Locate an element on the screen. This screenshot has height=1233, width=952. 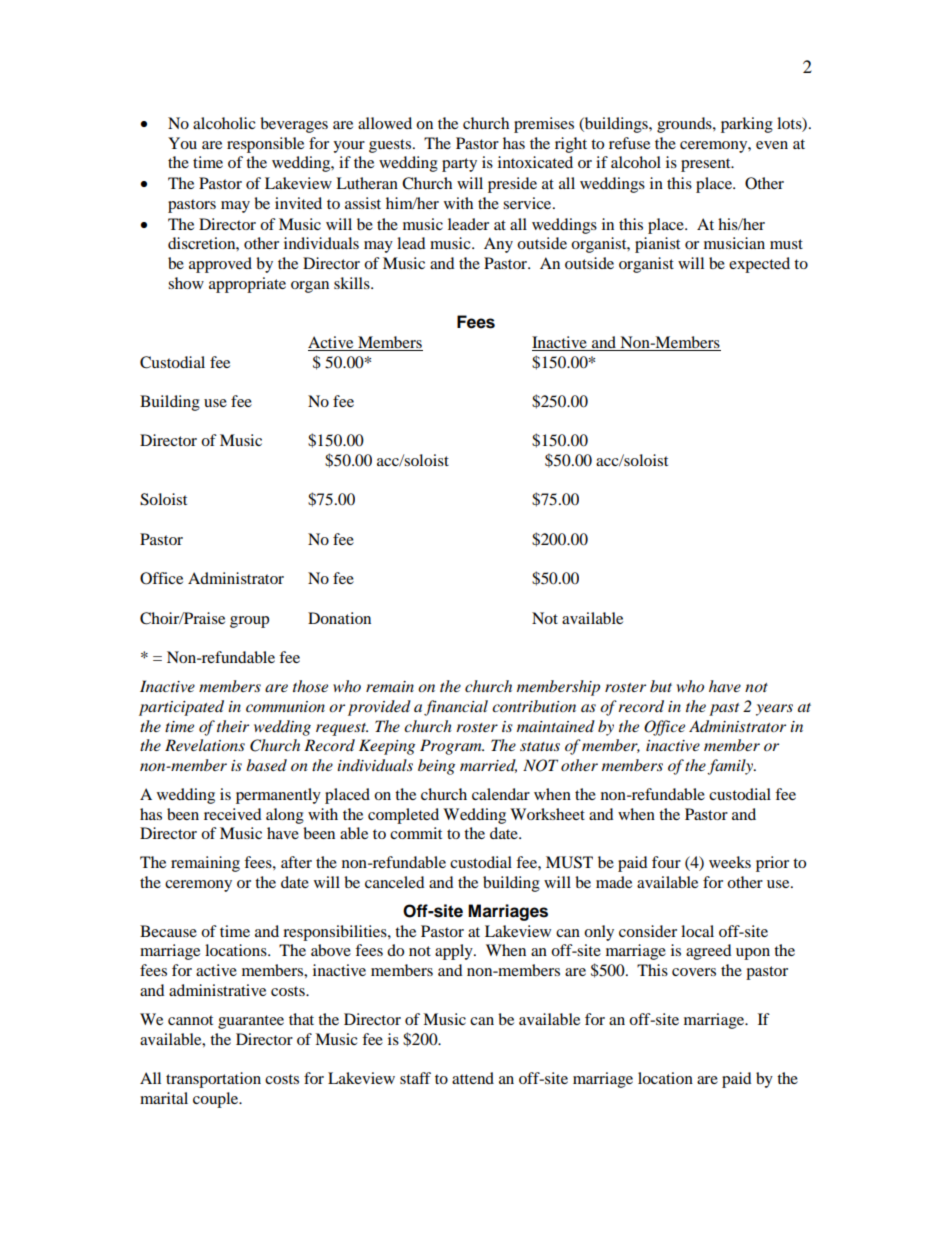
present is located at coordinates (707, 165).
